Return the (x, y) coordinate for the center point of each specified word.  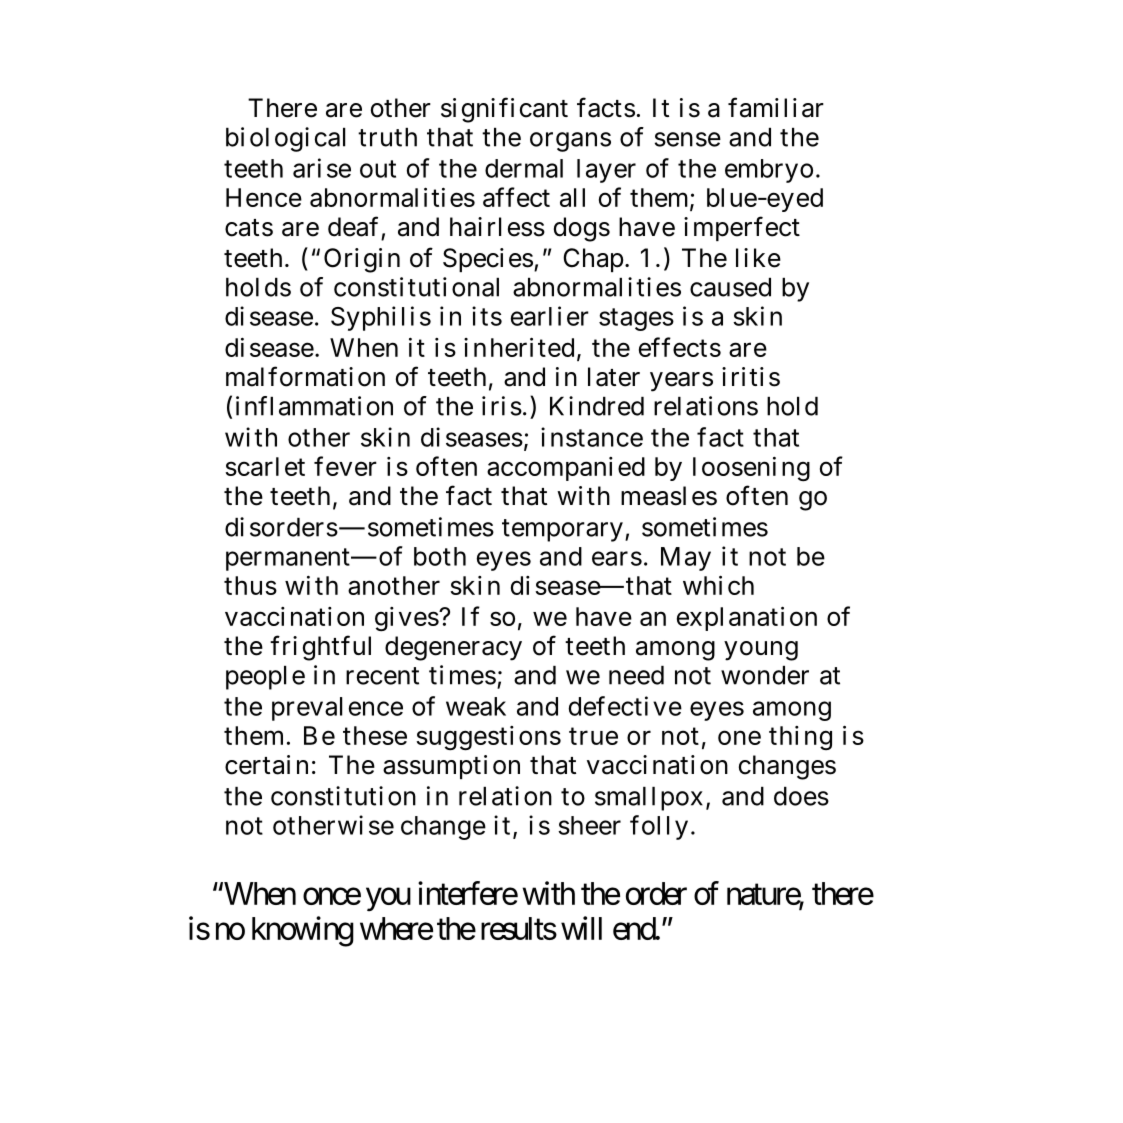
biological (285, 139)
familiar (776, 107)
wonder (765, 675)
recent (382, 676)
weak (476, 706)
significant (504, 110)
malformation (305, 376)
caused (730, 287)
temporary (562, 530)
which (718, 585)
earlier (550, 316)
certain (266, 765)
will (581, 928)
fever (345, 466)
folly (659, 827)
